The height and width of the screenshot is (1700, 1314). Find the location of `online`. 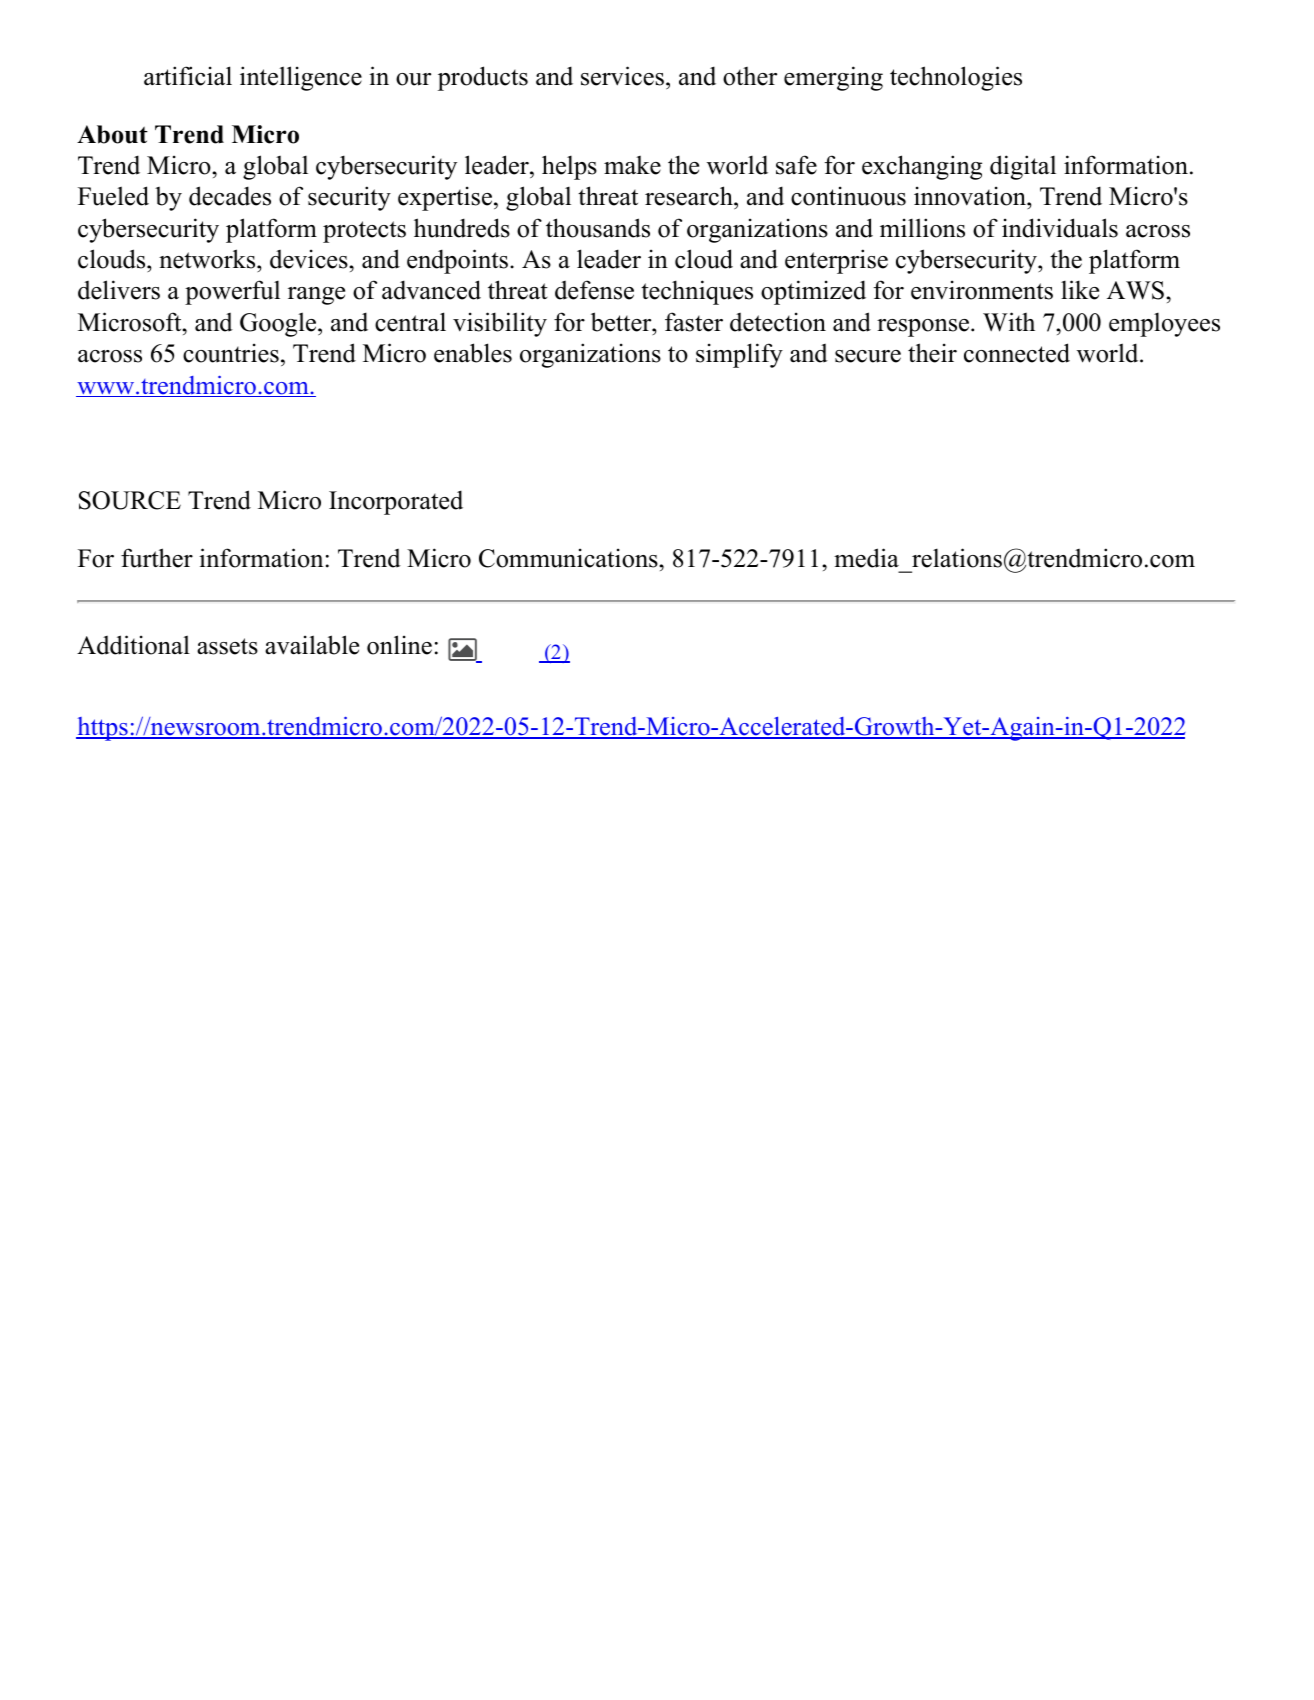

online is located at coordinates (399, 645).
